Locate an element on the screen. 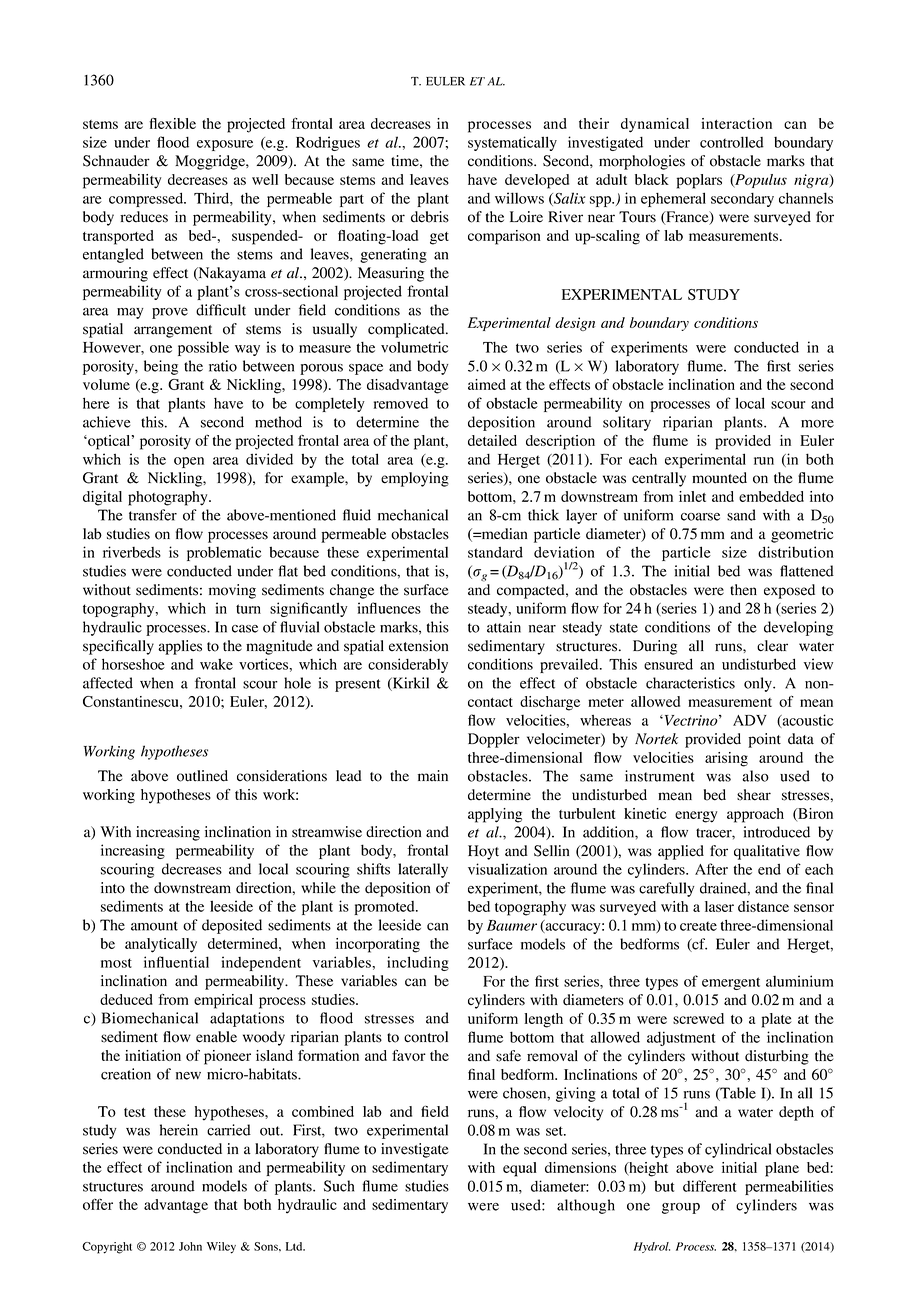 This screenshot has width=924, height=1308. exposure is located at coordinates (225, 145).
